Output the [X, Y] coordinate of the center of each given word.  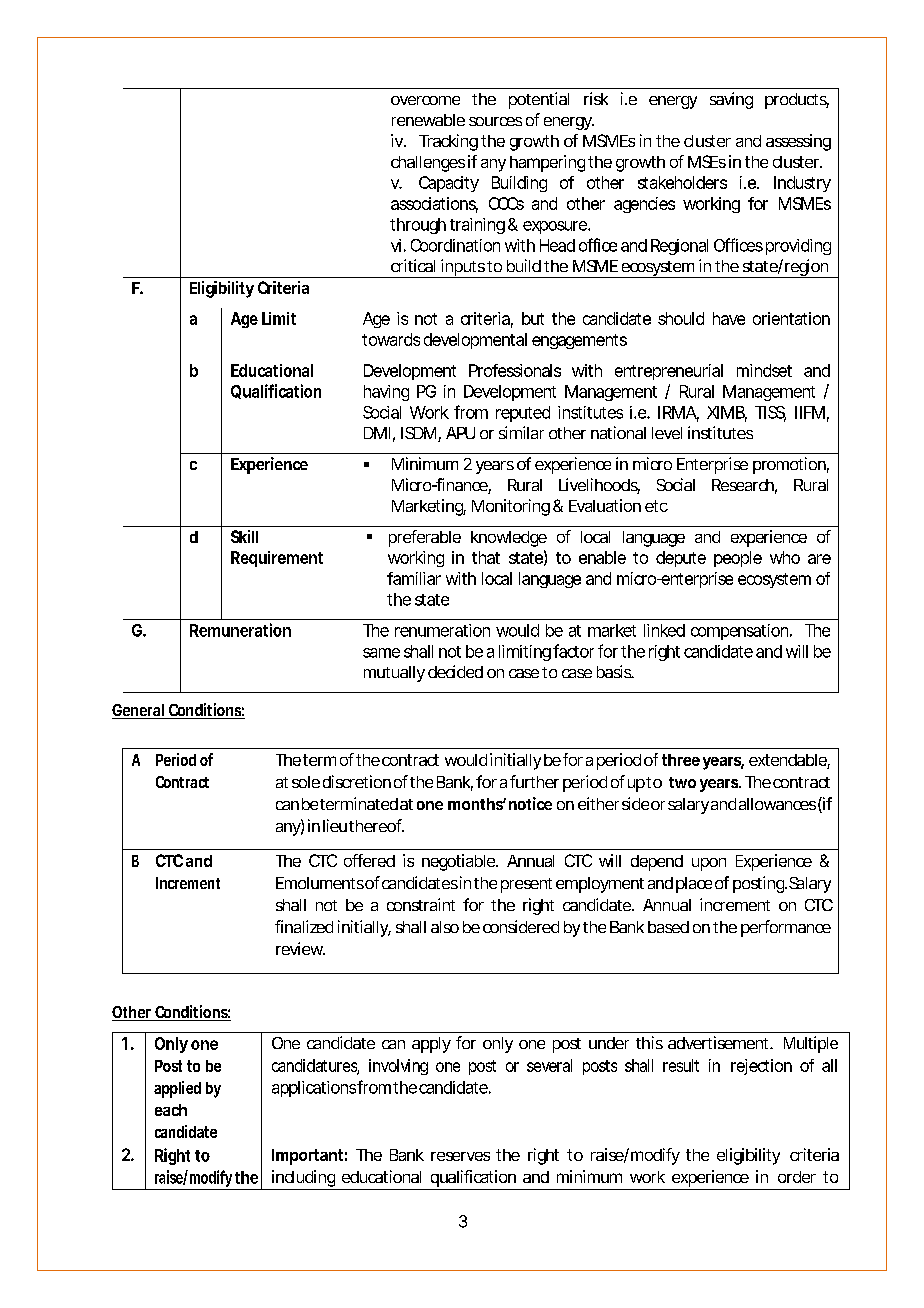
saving [731, 100]
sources [495, 121]
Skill [244, 536]
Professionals [515, 370]
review [300, 948]
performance [786, 928]
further [534, 781]
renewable [428, 120]
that [486, 557]
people [738, 559]
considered [521, 926]
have [729, 318]
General [139, 711]
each [171, 1110]
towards [391, 339]
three [681, 760]
